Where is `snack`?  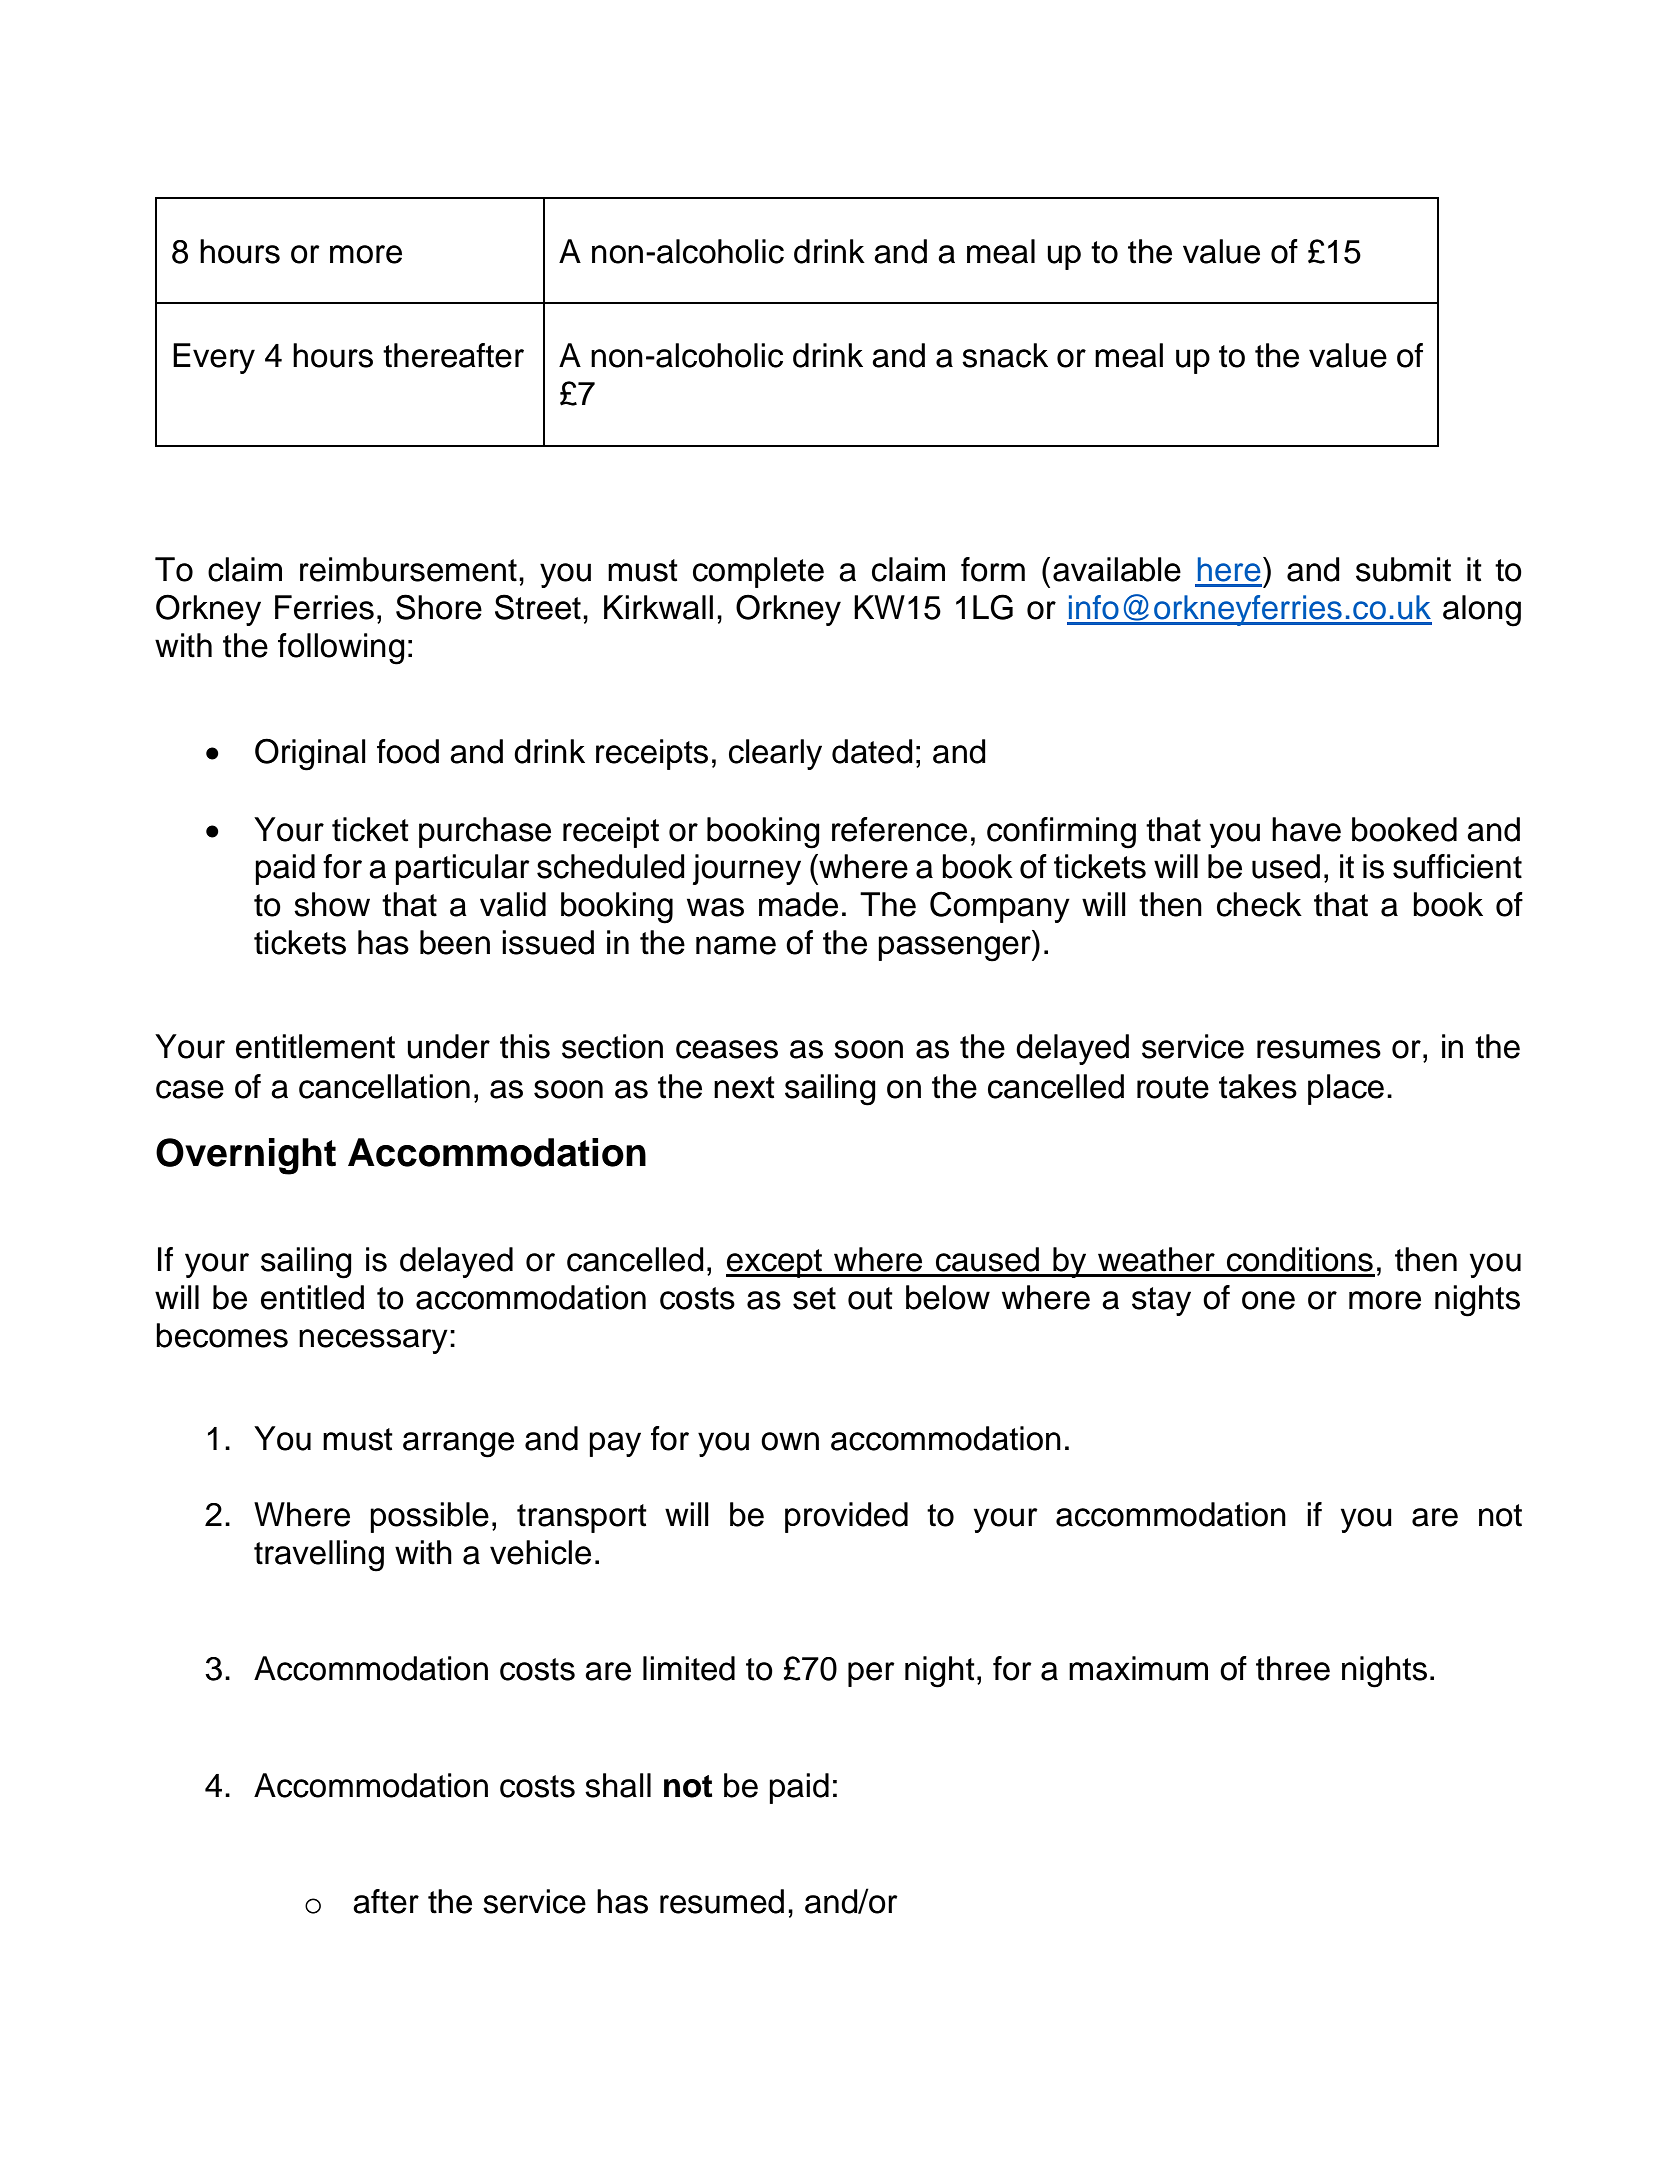 snack is located at coordinates (1005, 355).
